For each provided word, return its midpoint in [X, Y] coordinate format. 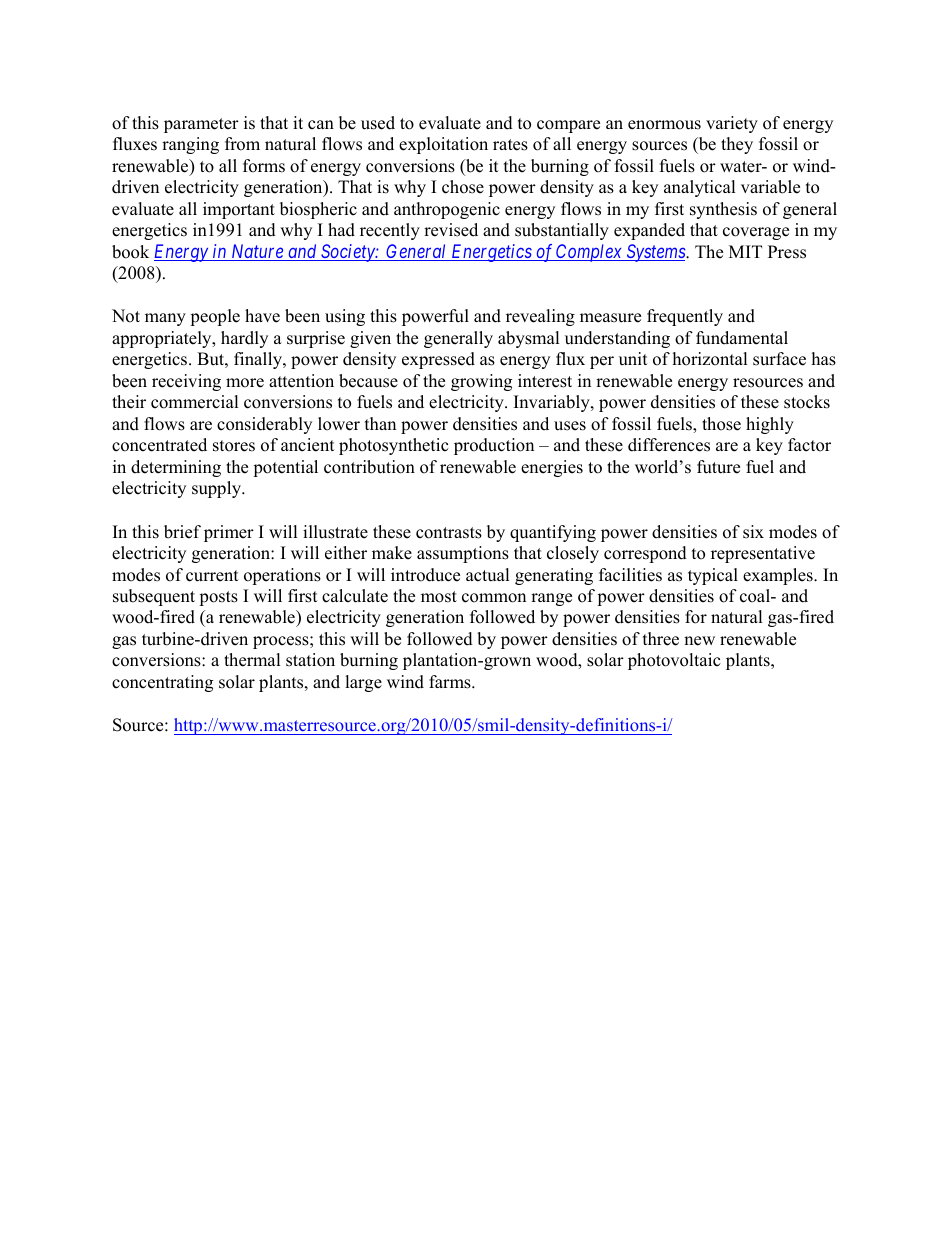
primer [229, 533]
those [721, 424]
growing [481, 382]
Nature [257, 252]
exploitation [443, 145]
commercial [195, 402]
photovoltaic [674, 661]
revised [451, 230]
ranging [190, 145]
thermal [252, 660]
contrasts [449, 533]
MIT [745, 251]
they [737, 145]
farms [451, 682]
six [753, 532]
